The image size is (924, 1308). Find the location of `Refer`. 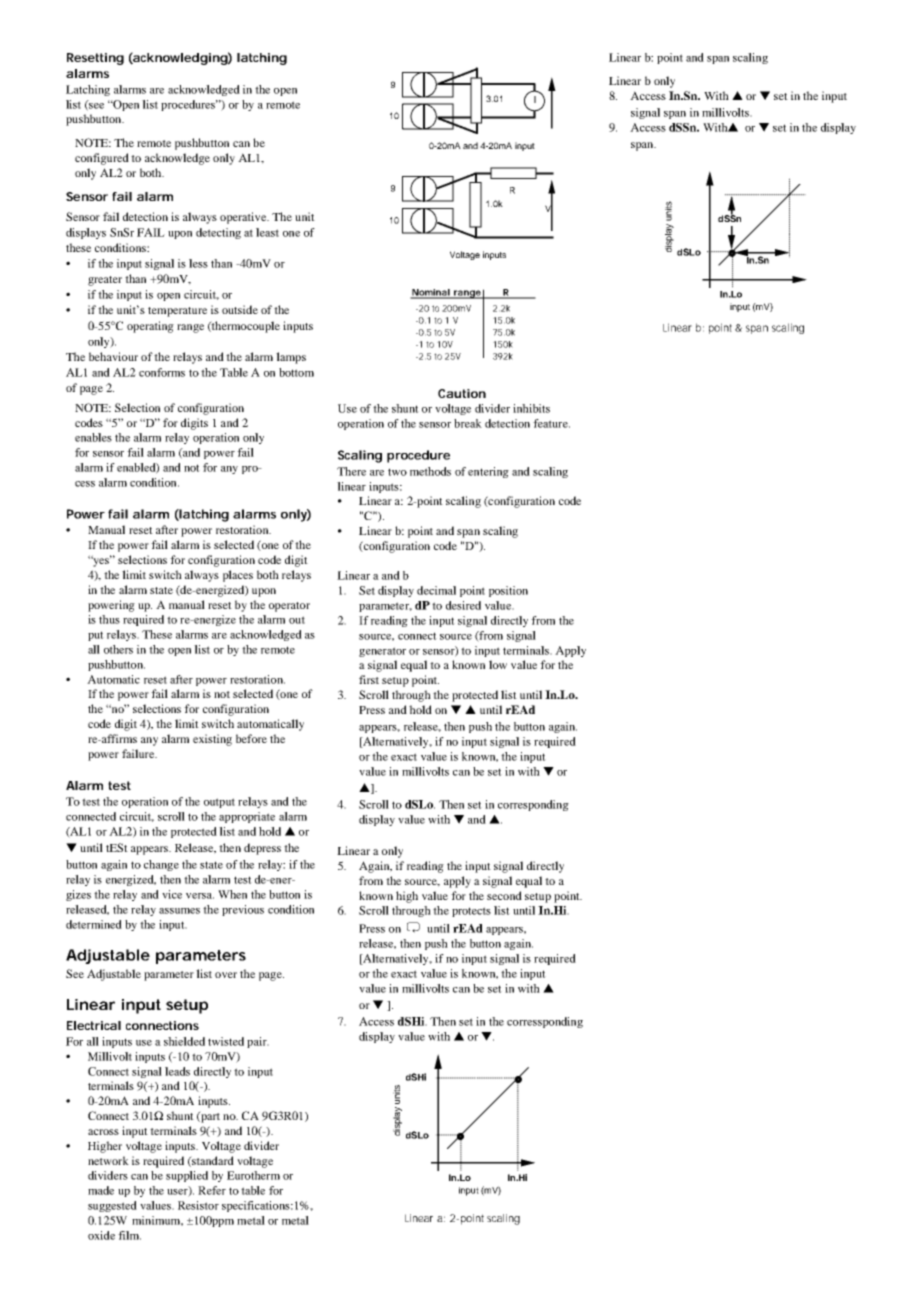

Refer is located at coordinates (212, 1190).
